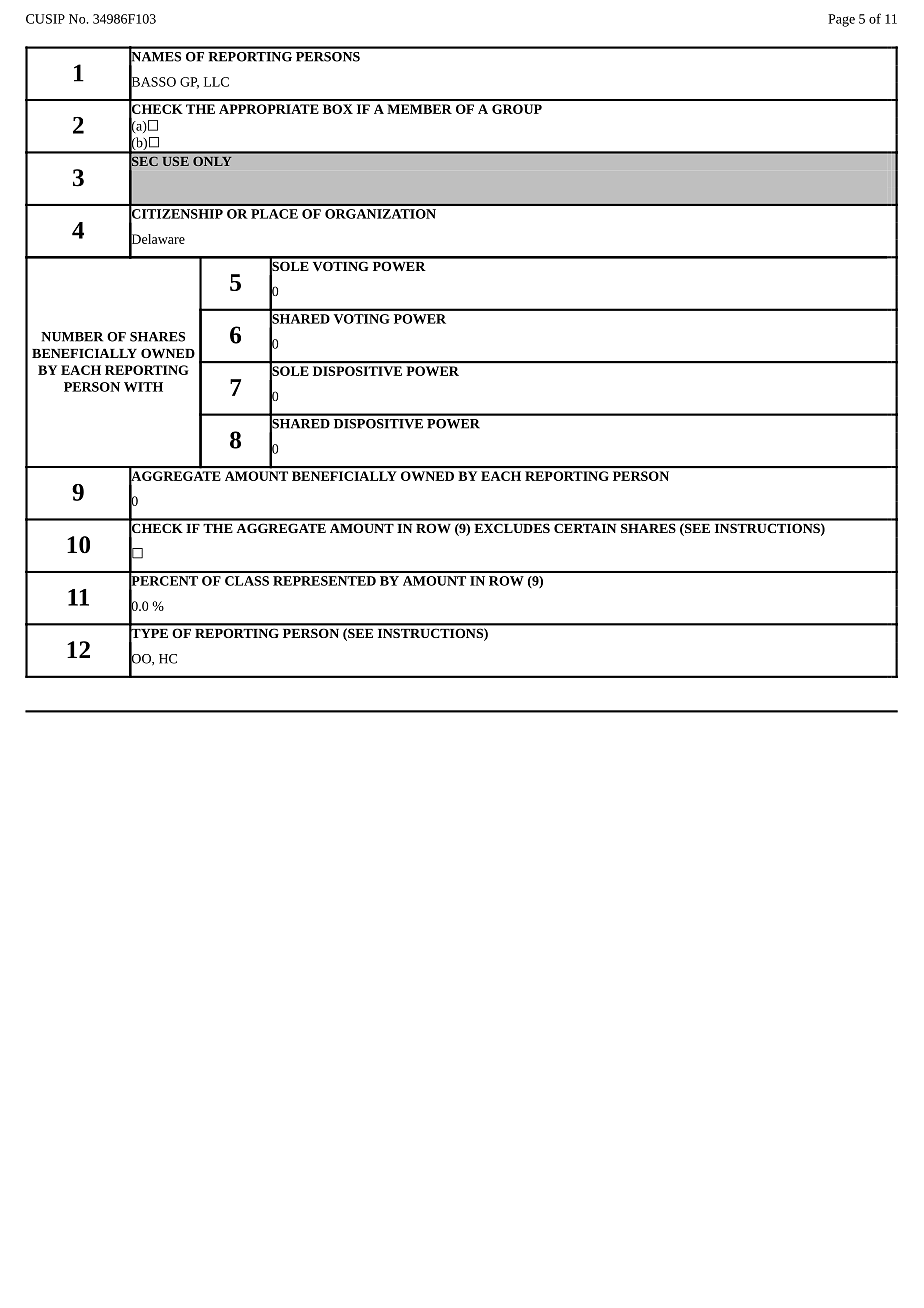 The width and height of the page is (924, 1308). I want to click on WITH, so click(143, 387).
